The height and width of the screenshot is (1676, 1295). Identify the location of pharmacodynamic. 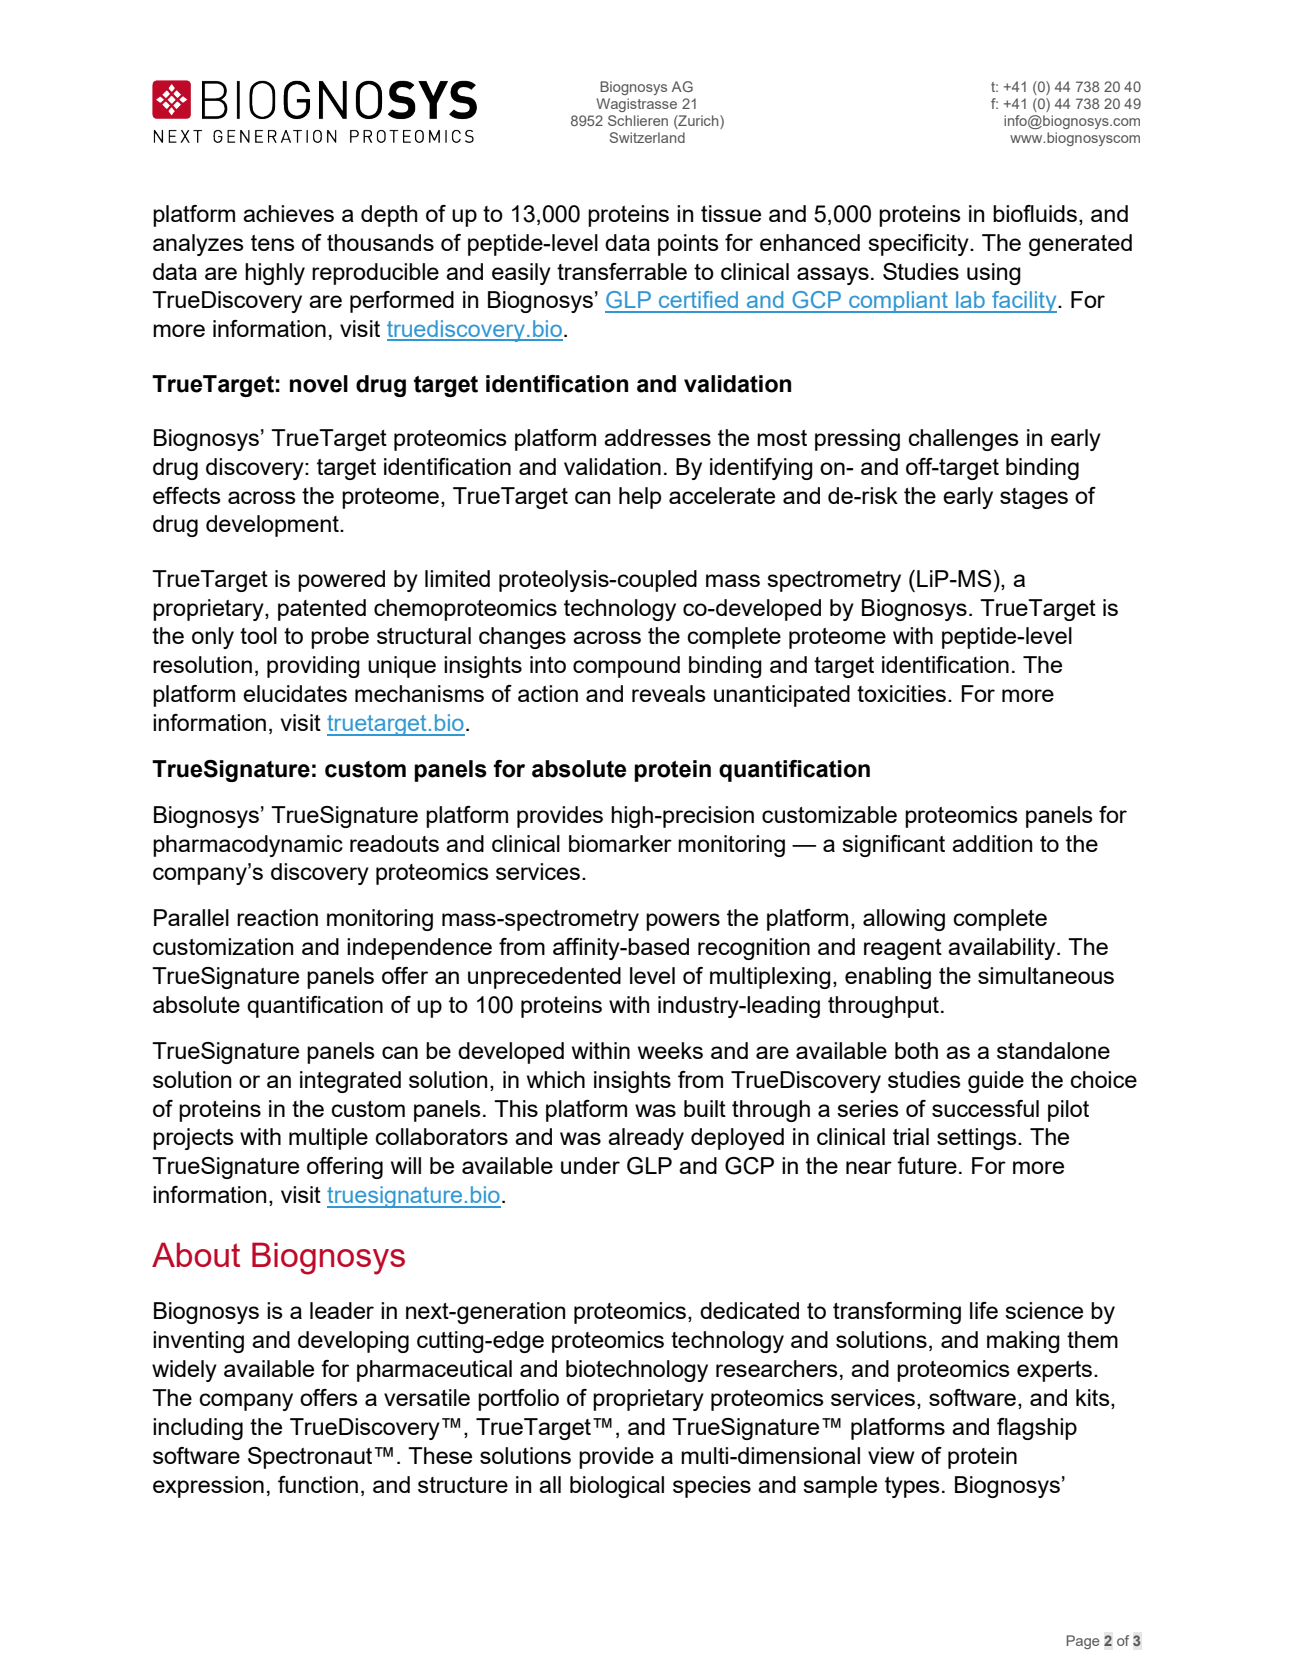
(248, 846).
